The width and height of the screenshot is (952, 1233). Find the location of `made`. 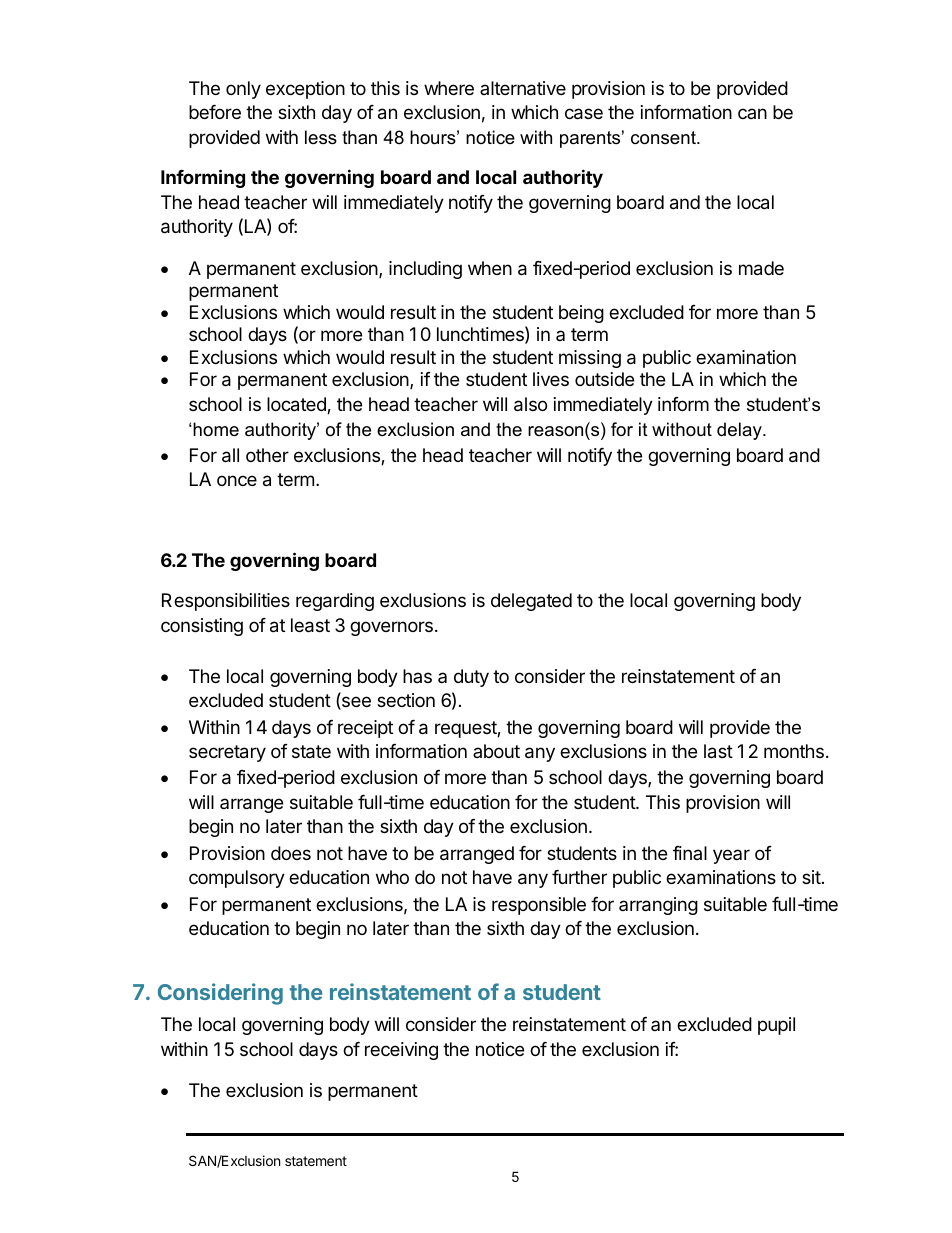

made is located at coordinates (761, 268).
